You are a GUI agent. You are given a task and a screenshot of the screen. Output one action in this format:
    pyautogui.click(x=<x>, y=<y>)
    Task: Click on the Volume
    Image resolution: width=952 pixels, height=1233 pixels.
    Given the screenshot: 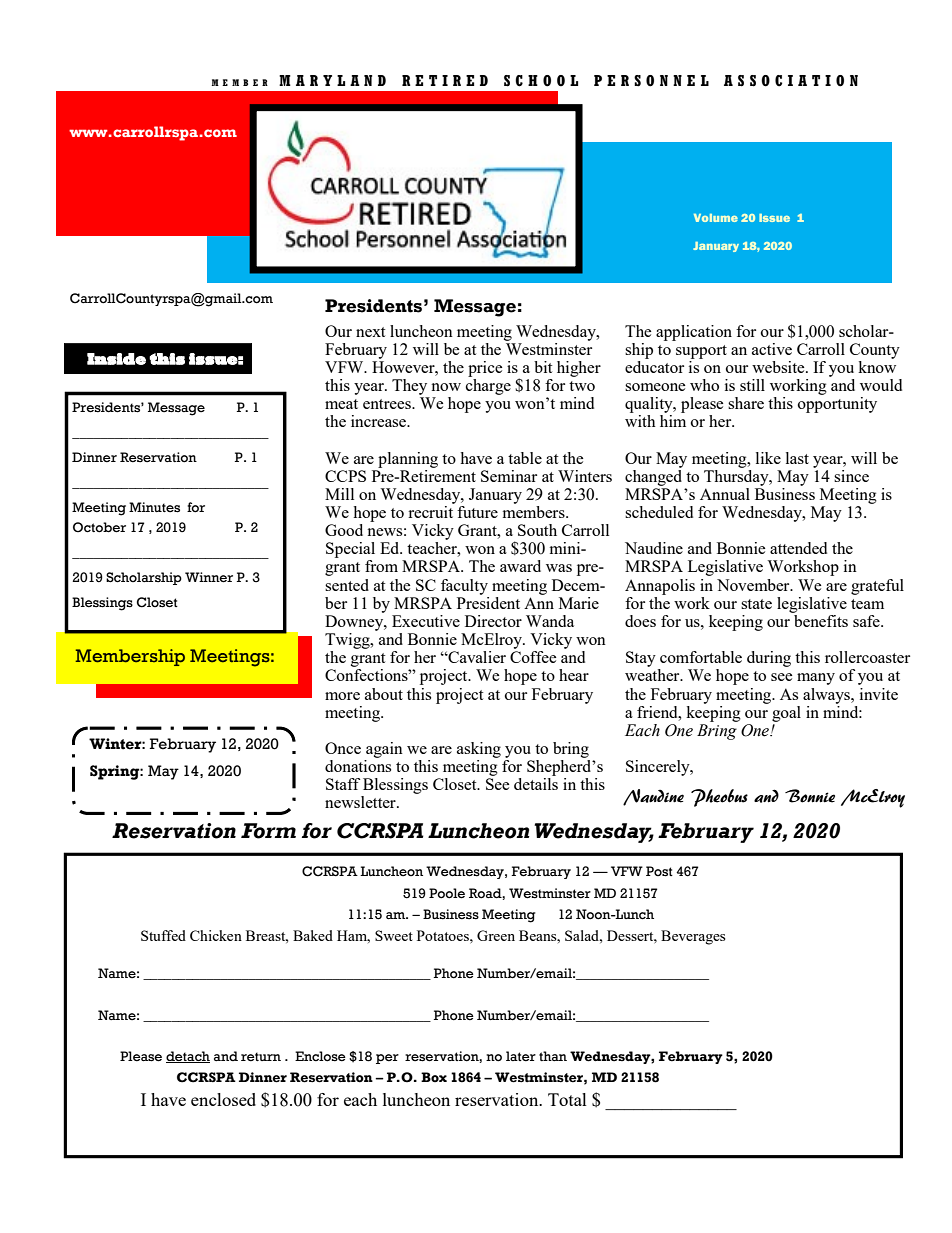 What is the action you would take?
    pyautogui.click(x=716, y=218)
